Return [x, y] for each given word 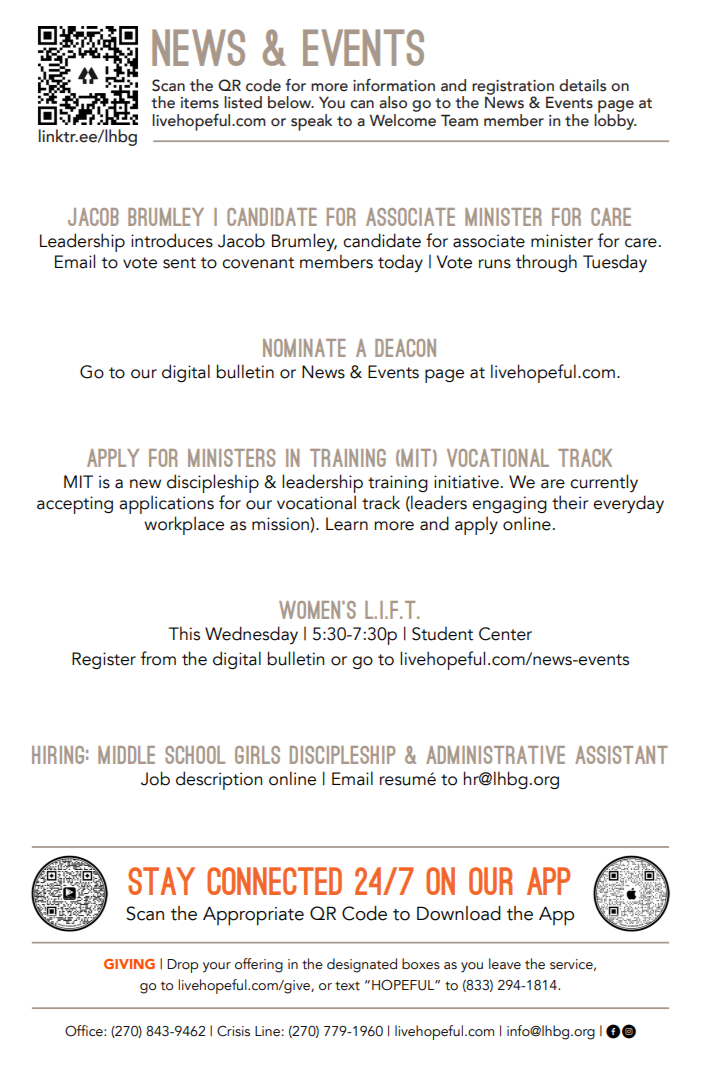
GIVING [129, 964]
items [200, 103]
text [347, 986]
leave [505, 964]
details [582, 85]
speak [311, 122]
